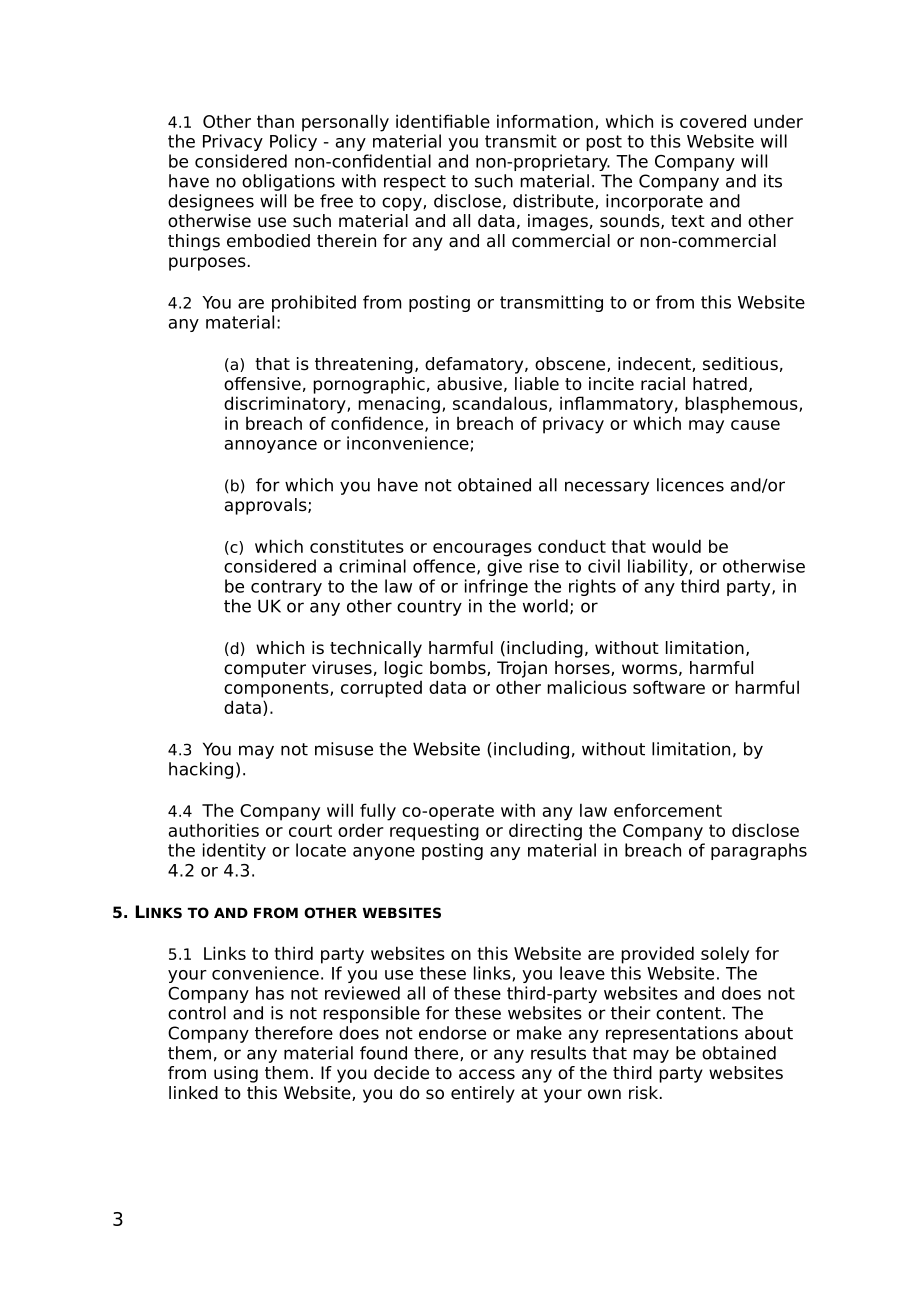 This document has height=1308, width=924. Describe the element at coordinates (434, 832) in the document. I see `requesting` at that location.
